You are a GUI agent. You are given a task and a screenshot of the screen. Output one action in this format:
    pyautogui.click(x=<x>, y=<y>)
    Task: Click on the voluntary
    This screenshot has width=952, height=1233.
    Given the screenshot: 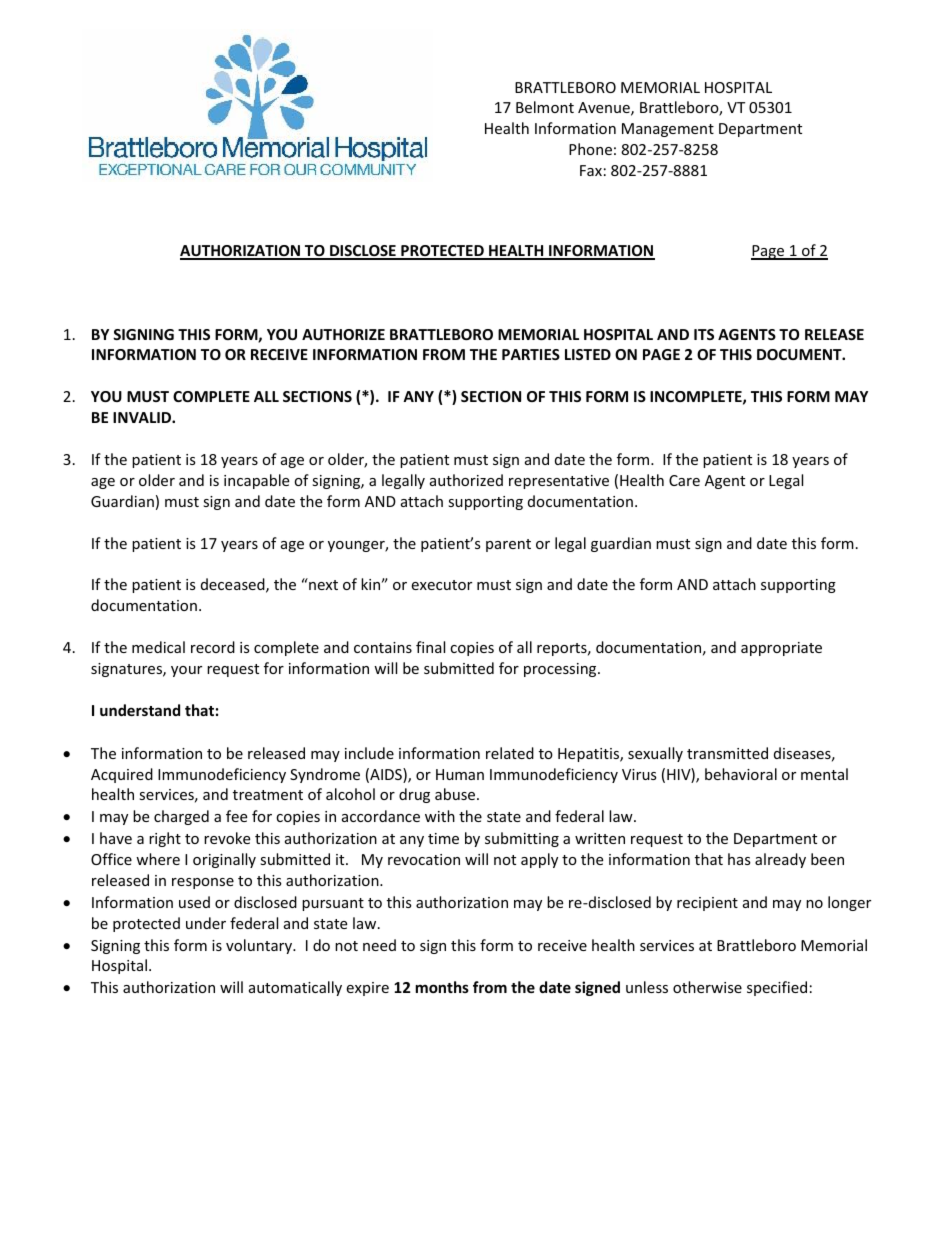 What is the action you would take?
    pyautogui.click(x=260, y=946)
